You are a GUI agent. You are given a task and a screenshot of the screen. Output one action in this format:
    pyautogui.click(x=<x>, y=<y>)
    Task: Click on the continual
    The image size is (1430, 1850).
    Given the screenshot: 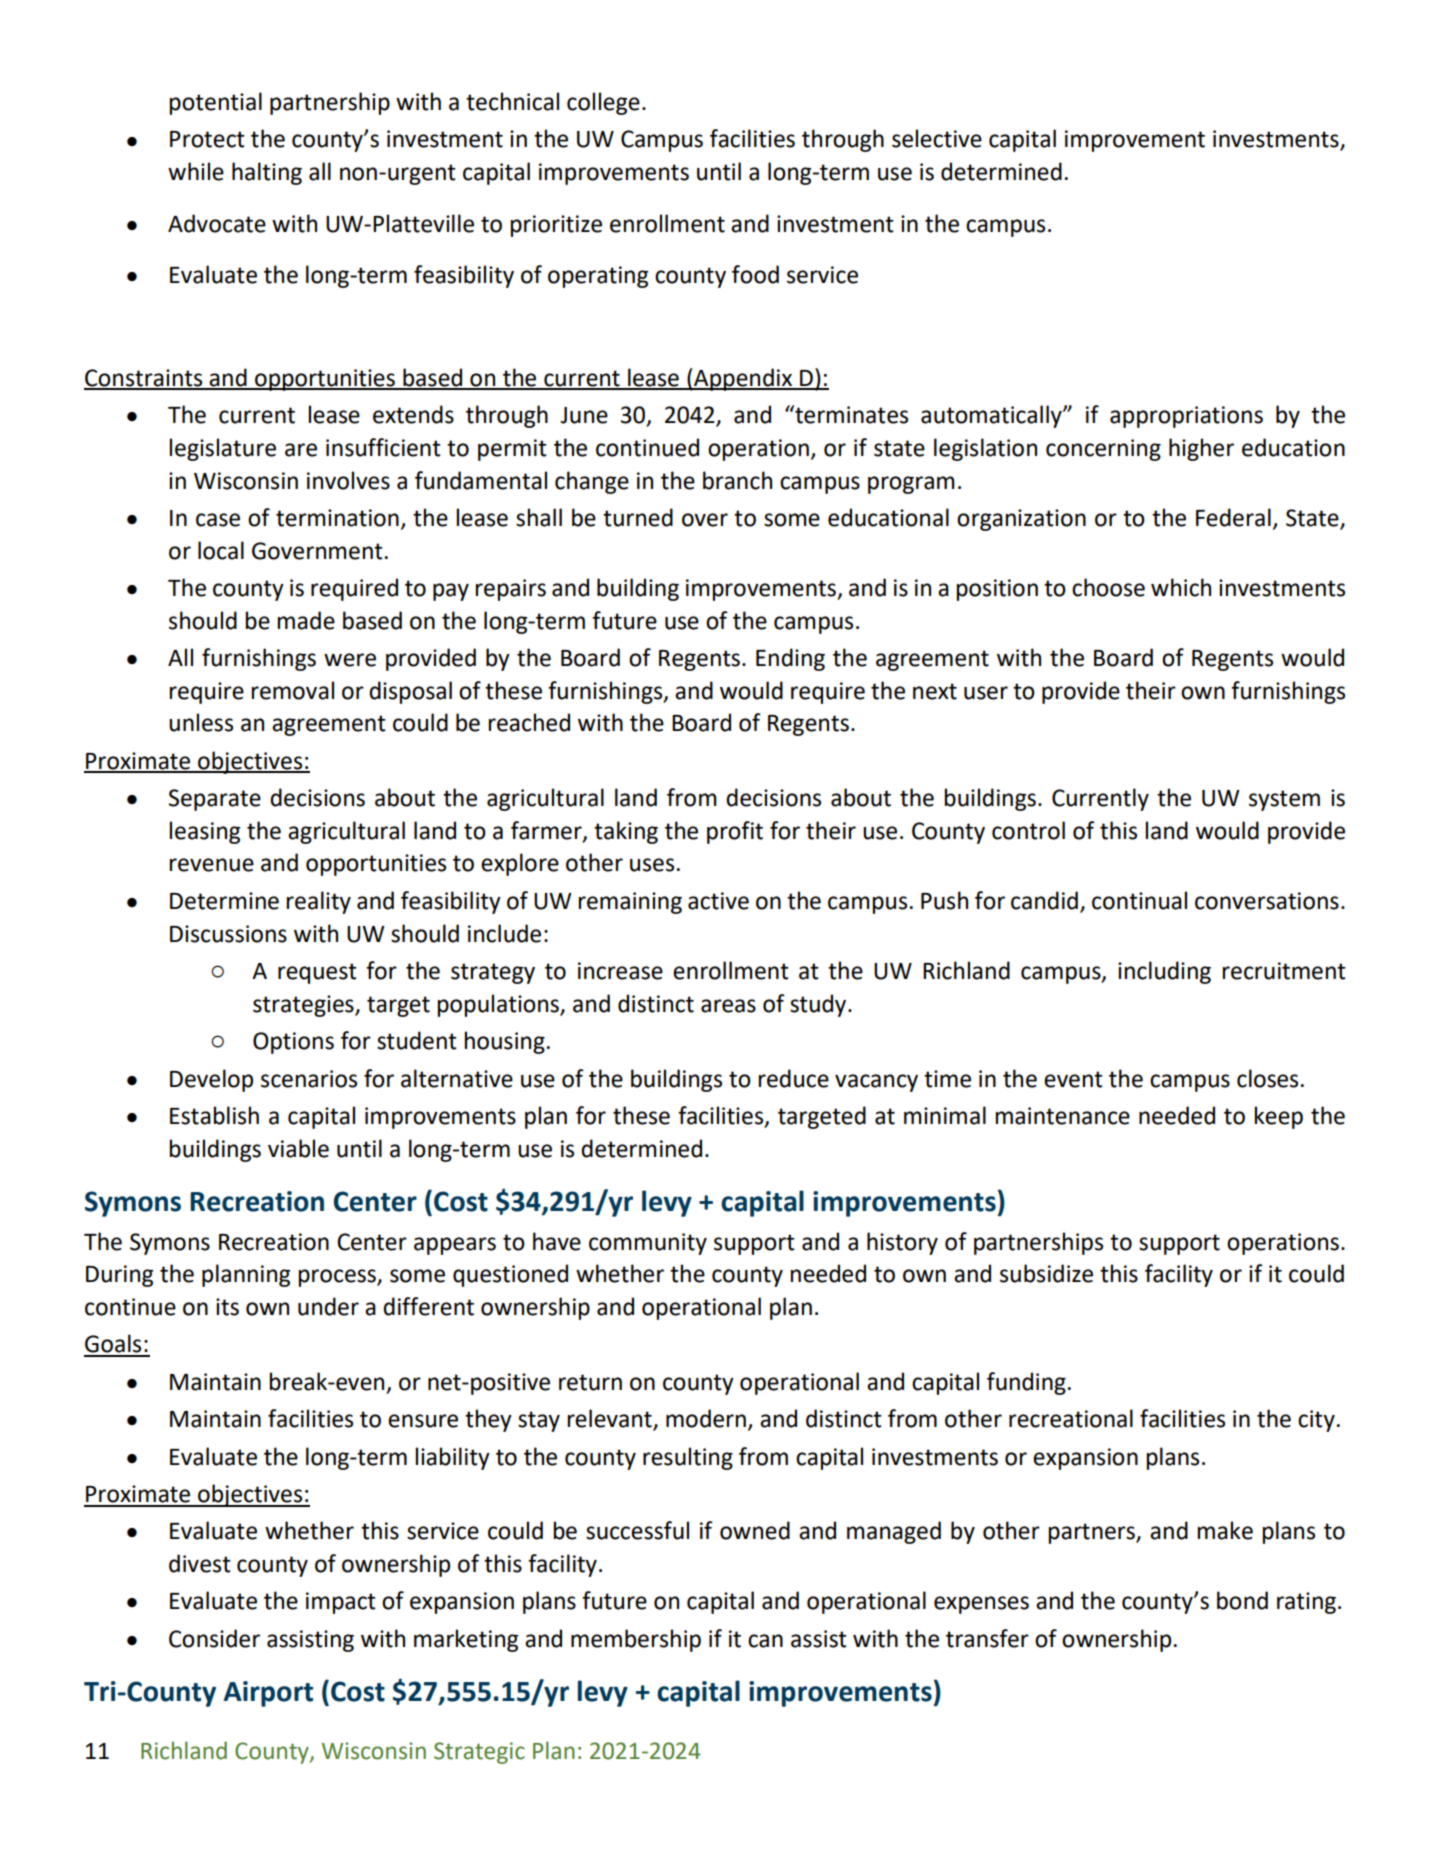 What is the action you would take?
    pyautogui.click(x=1139, y=900)
